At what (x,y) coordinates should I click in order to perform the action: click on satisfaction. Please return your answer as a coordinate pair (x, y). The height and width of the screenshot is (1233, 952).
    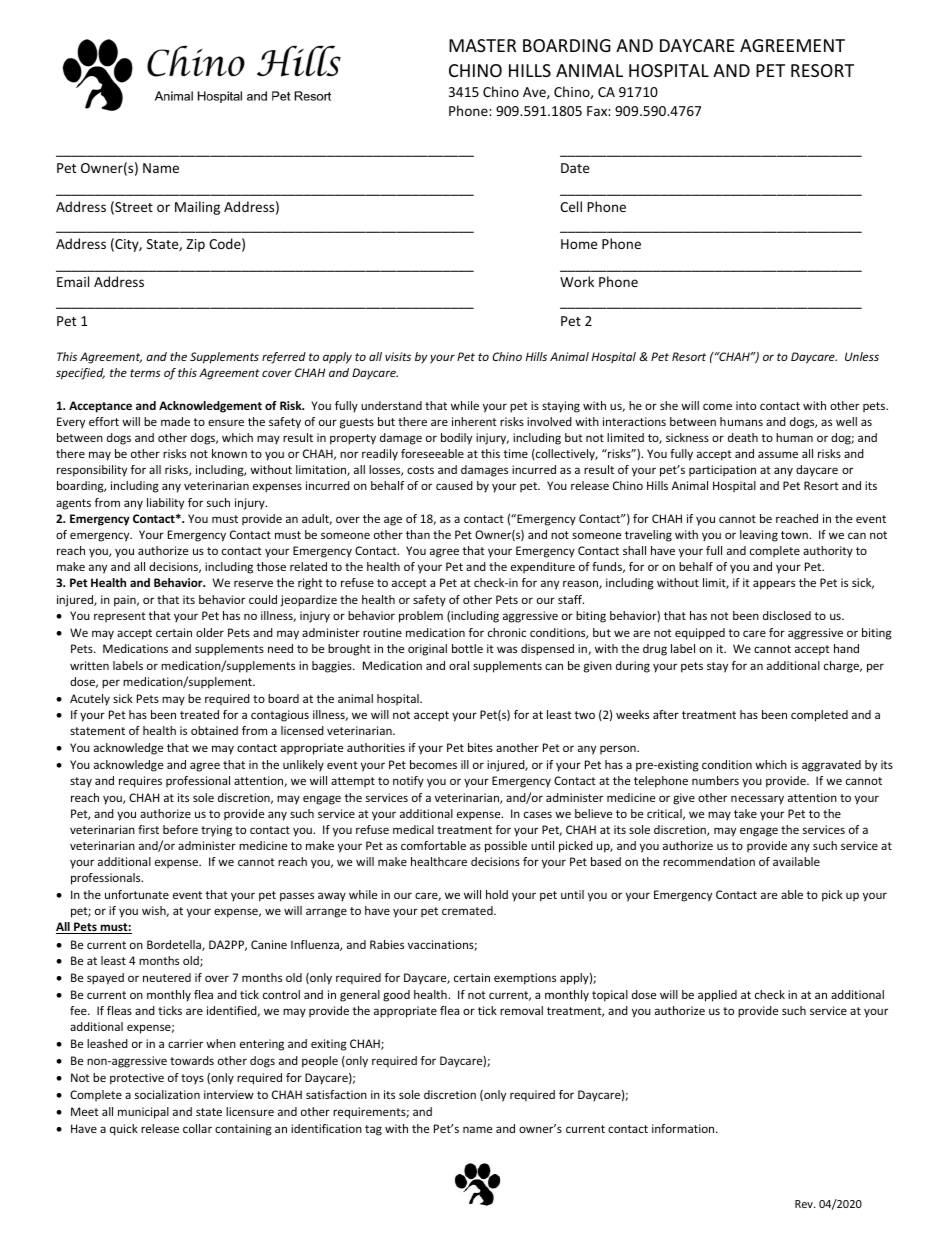
    Looking at the image, I should click on (336, 1094).
